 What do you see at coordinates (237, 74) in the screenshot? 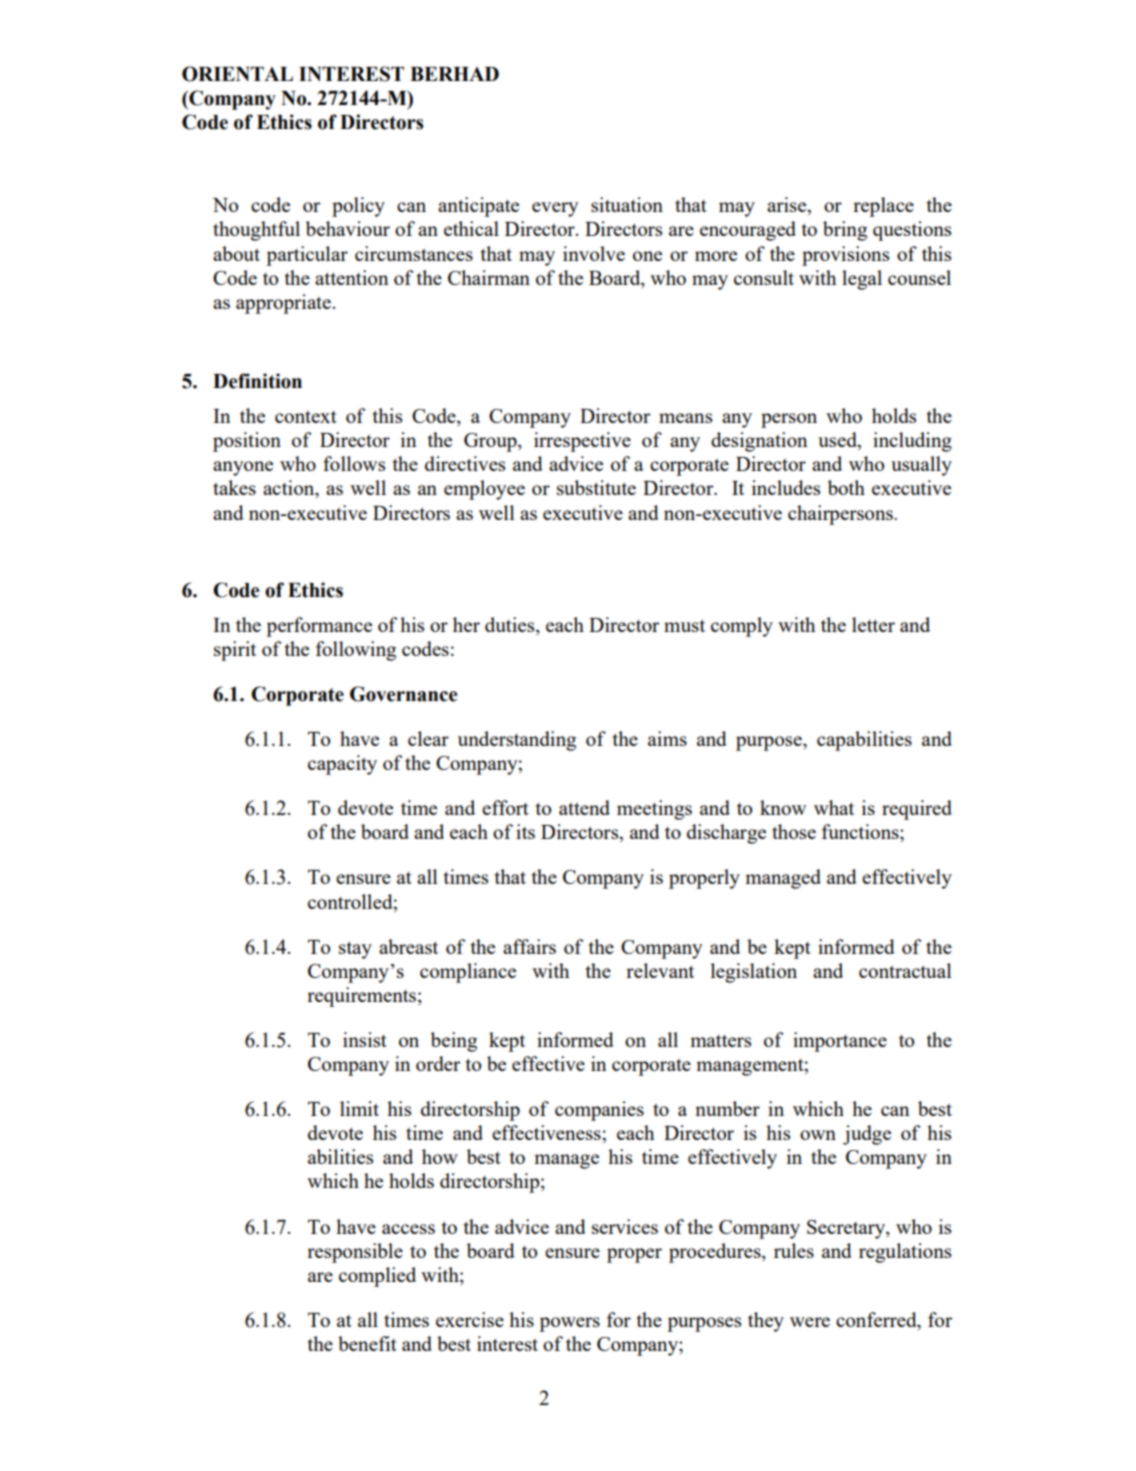
I see `ORIENTAL` at bounding box center [237, 74].
